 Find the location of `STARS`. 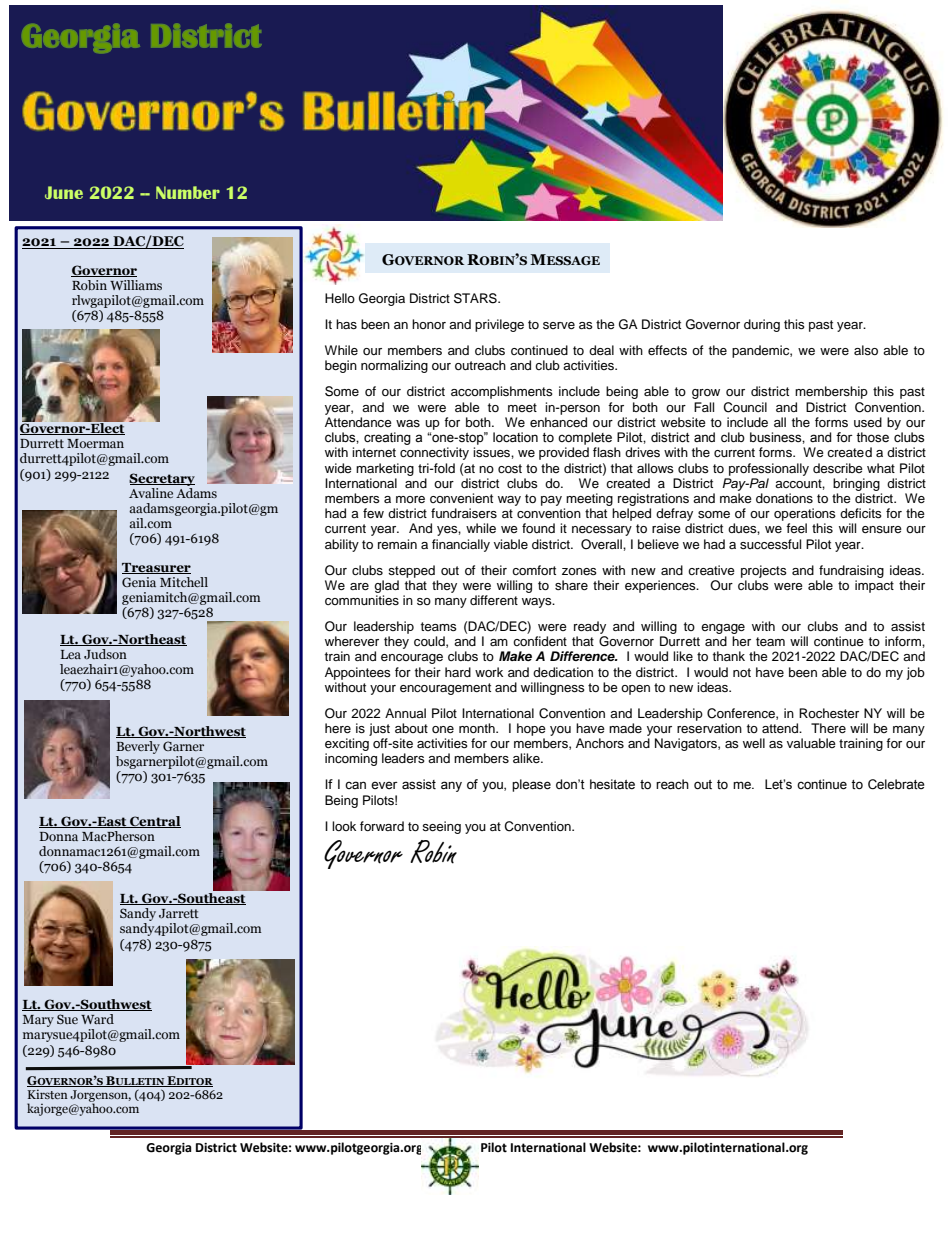

STARS is located at coordinates (476, 298).
